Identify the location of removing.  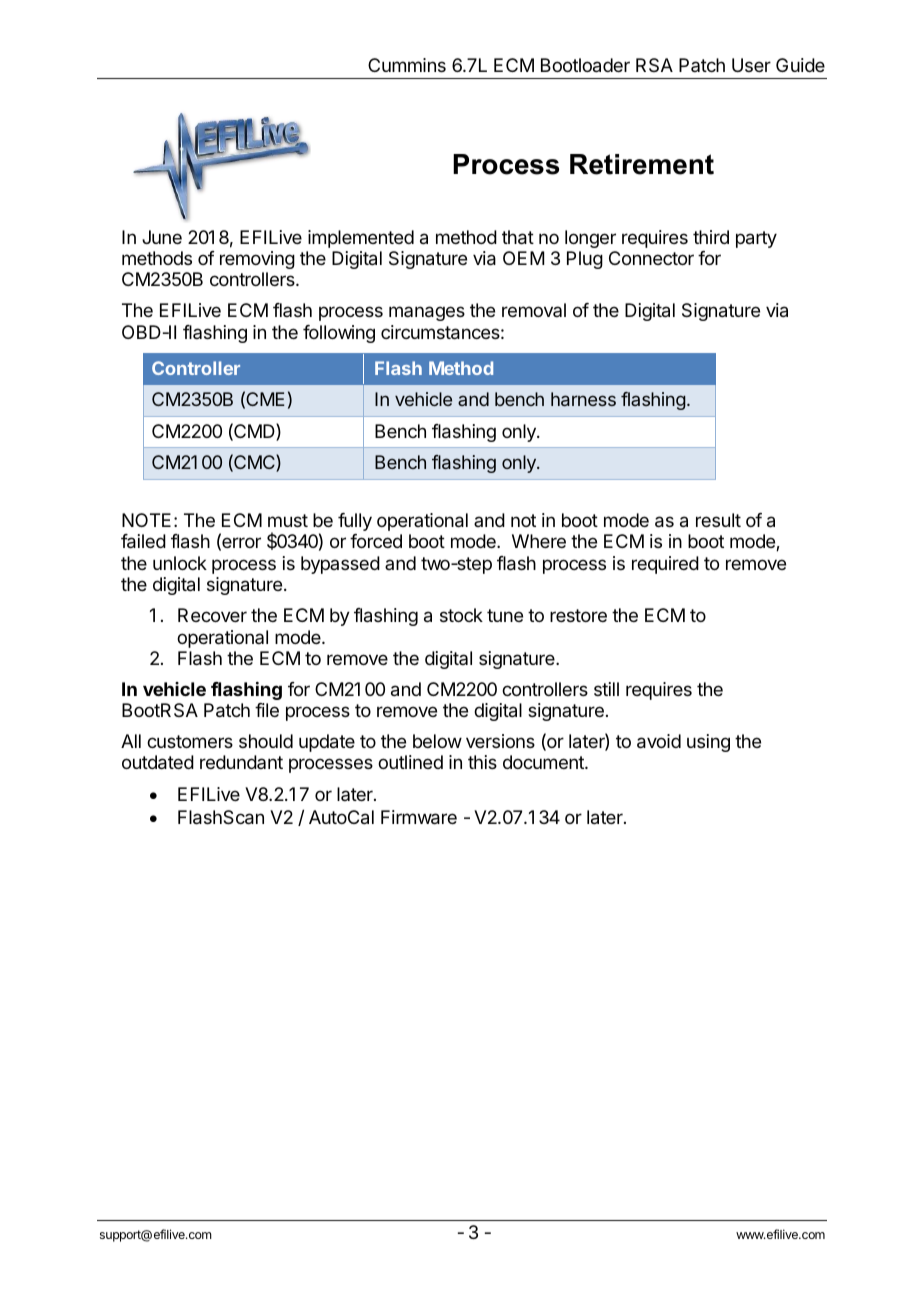
(257, 260).
